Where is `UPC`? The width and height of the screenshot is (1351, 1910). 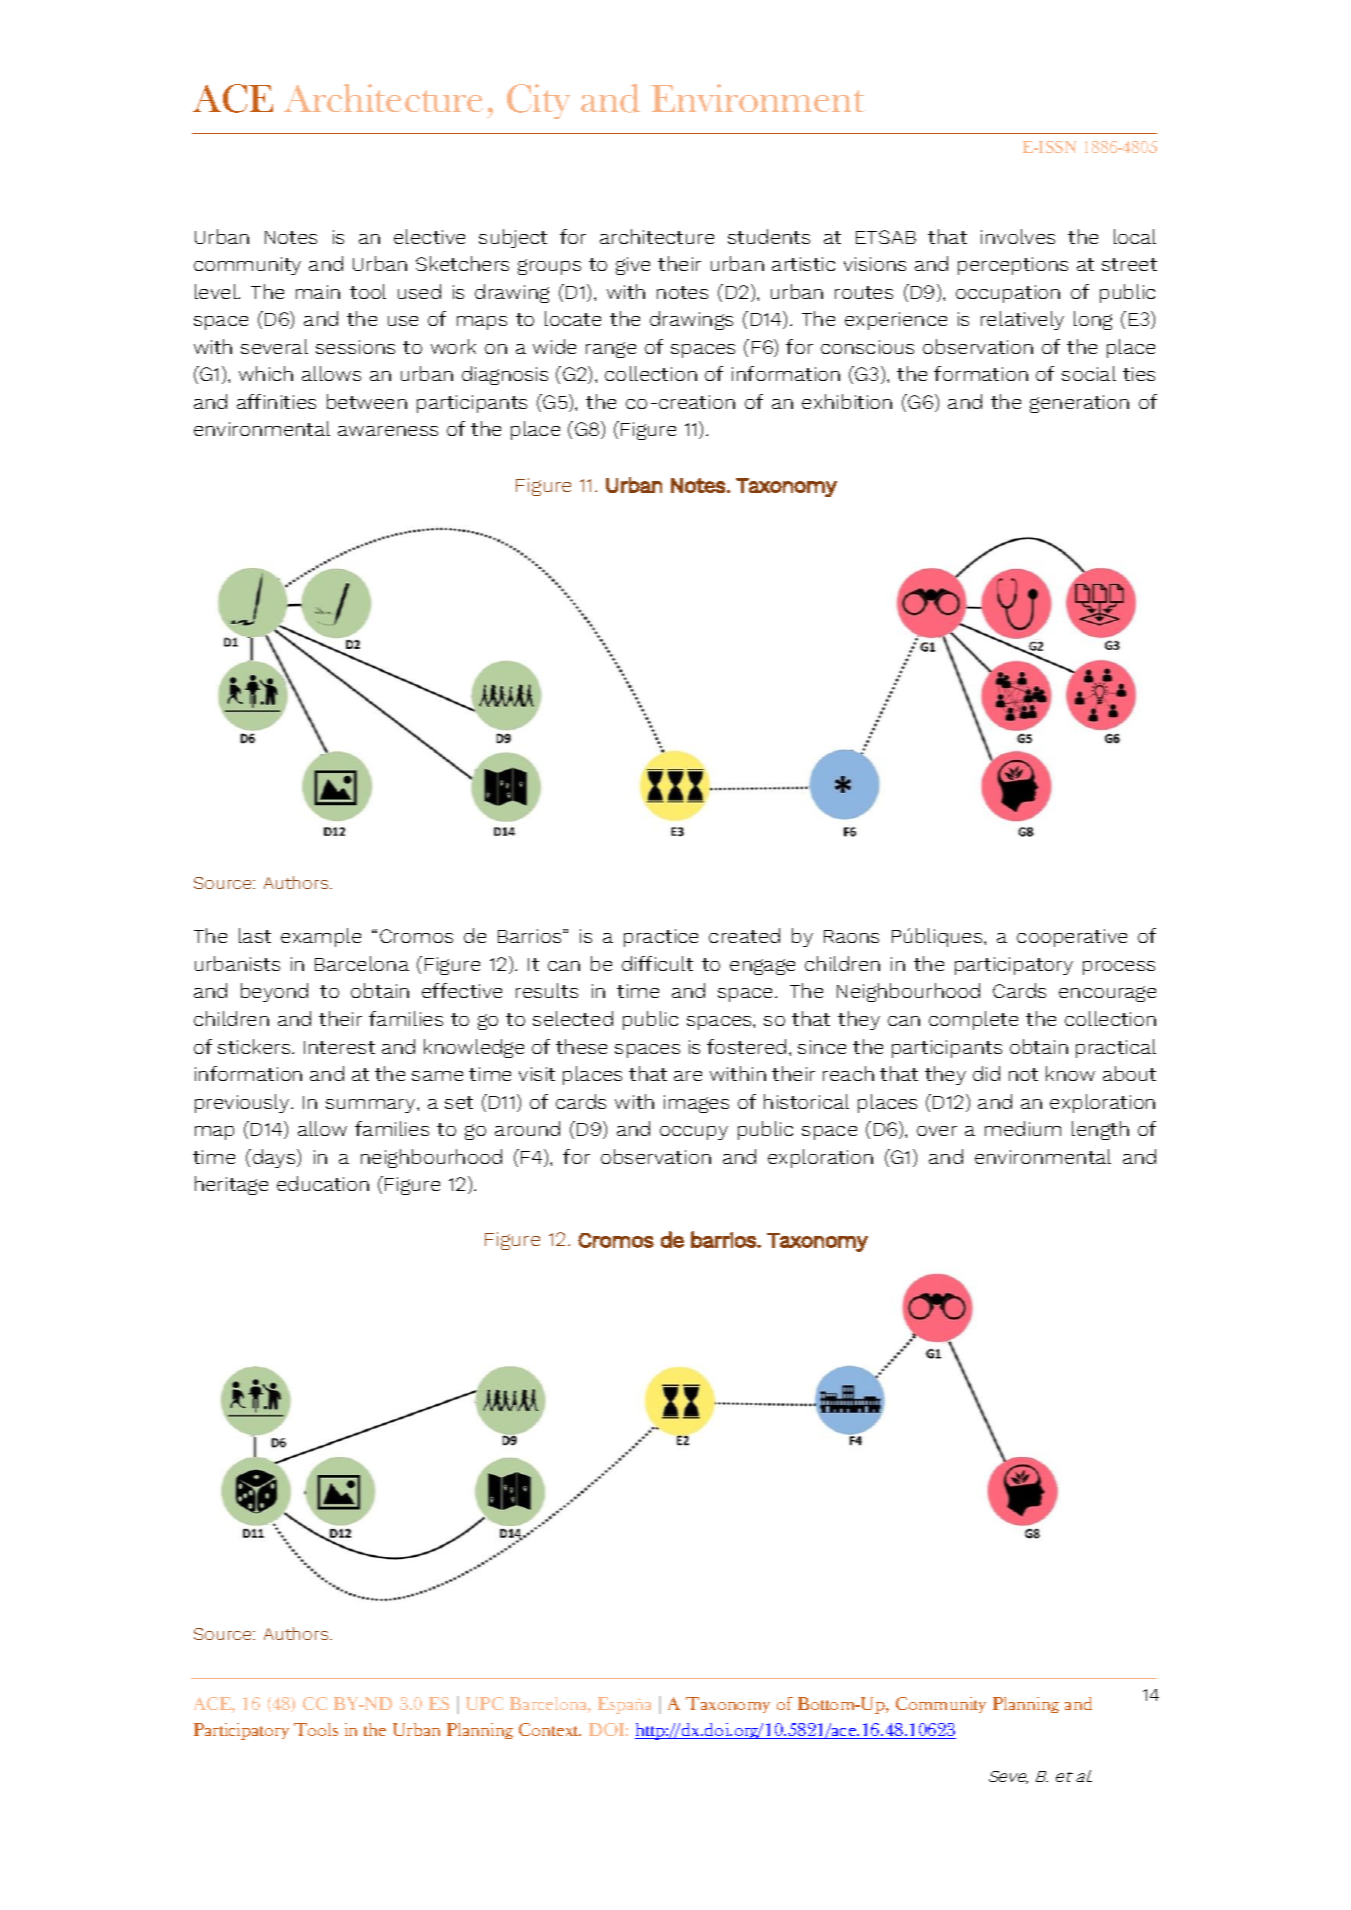
UPC is located at coordinates (484, 1703).
